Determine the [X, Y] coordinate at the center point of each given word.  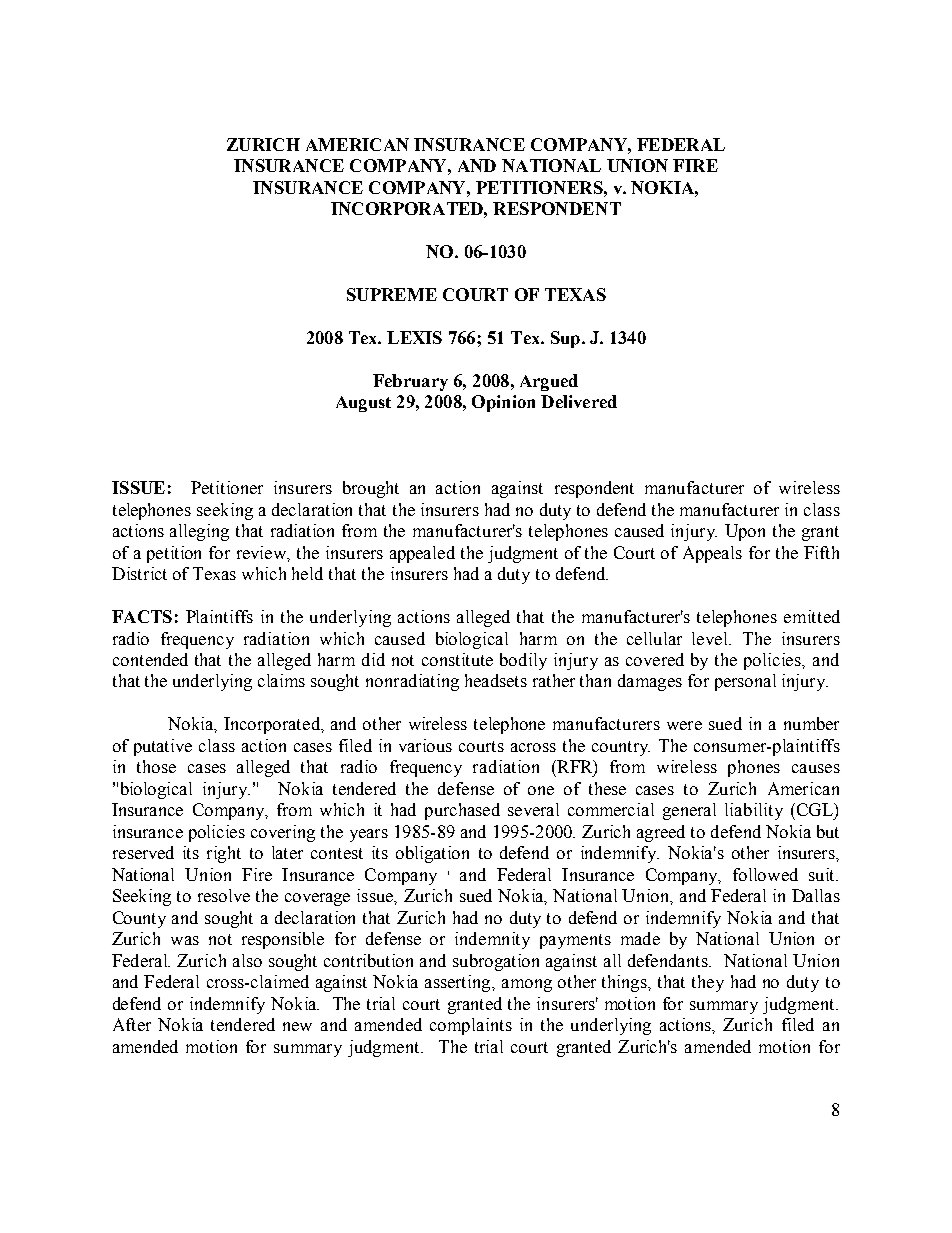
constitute [457, 659]
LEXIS [414, 337]
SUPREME [392, 294]
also [247, 960]
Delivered [579, 401]
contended [150, 659]
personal [745, 682]
